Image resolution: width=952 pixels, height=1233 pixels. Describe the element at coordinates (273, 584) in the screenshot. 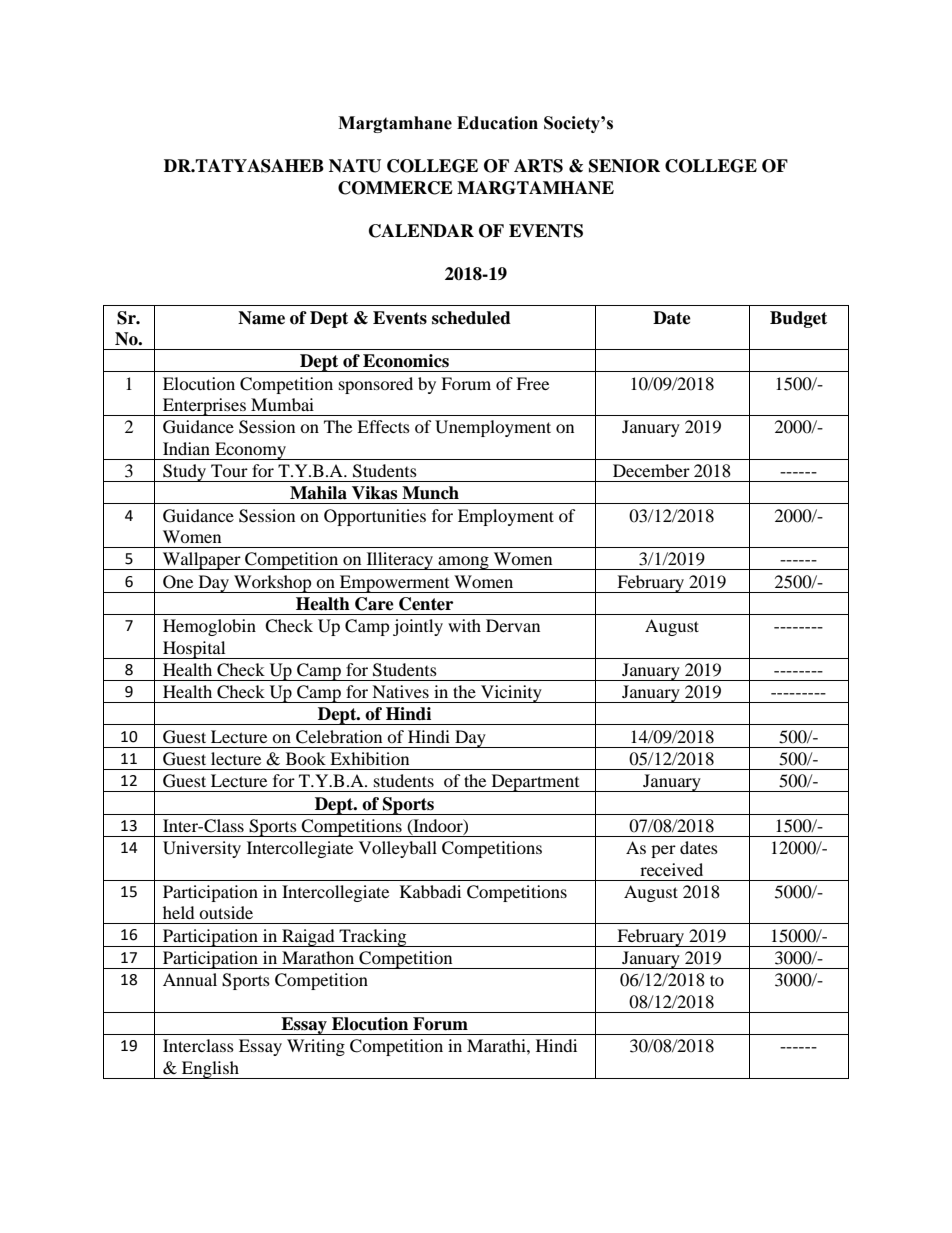

I see `Workshop` at that location.
